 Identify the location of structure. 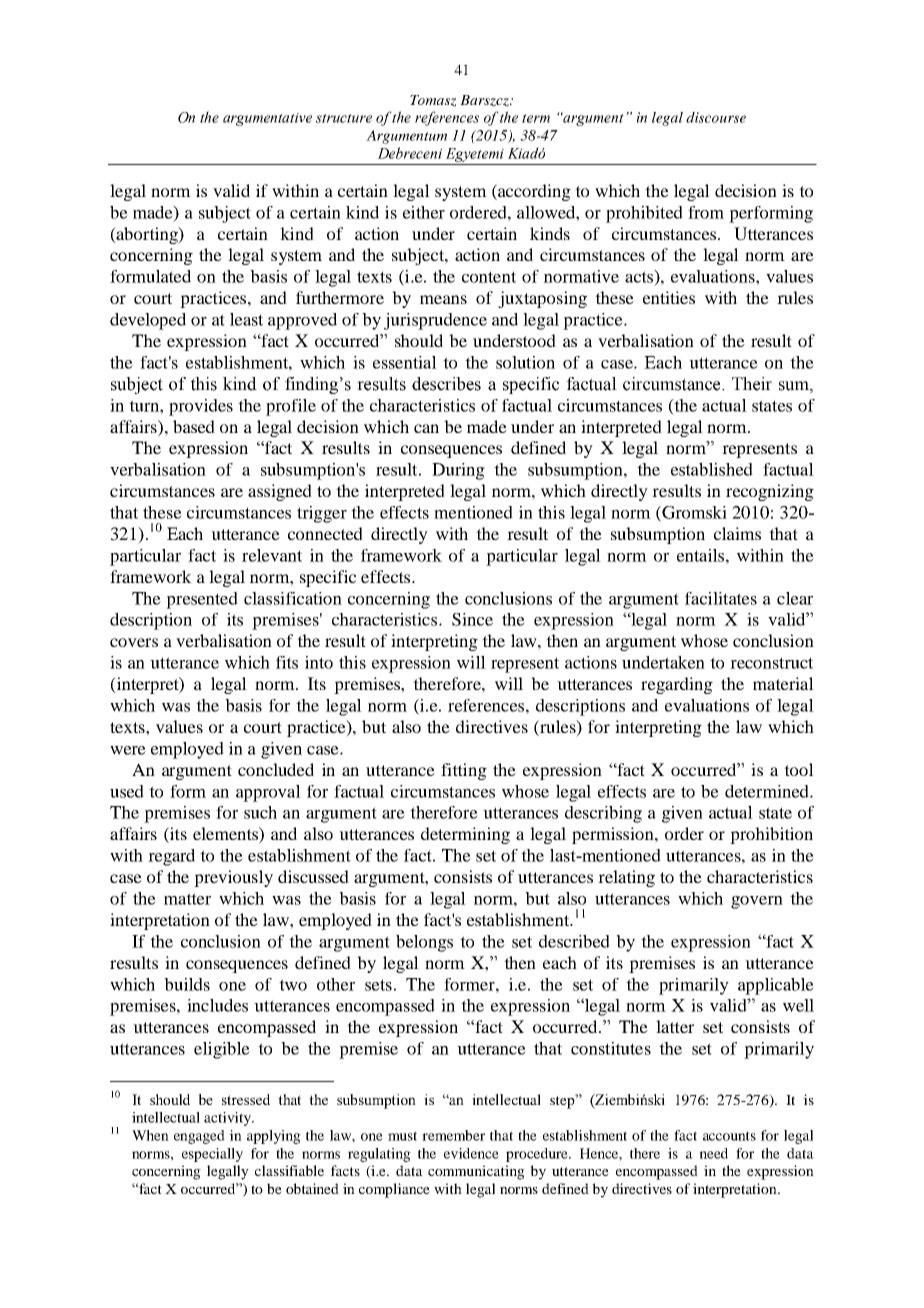
(344, 118).
